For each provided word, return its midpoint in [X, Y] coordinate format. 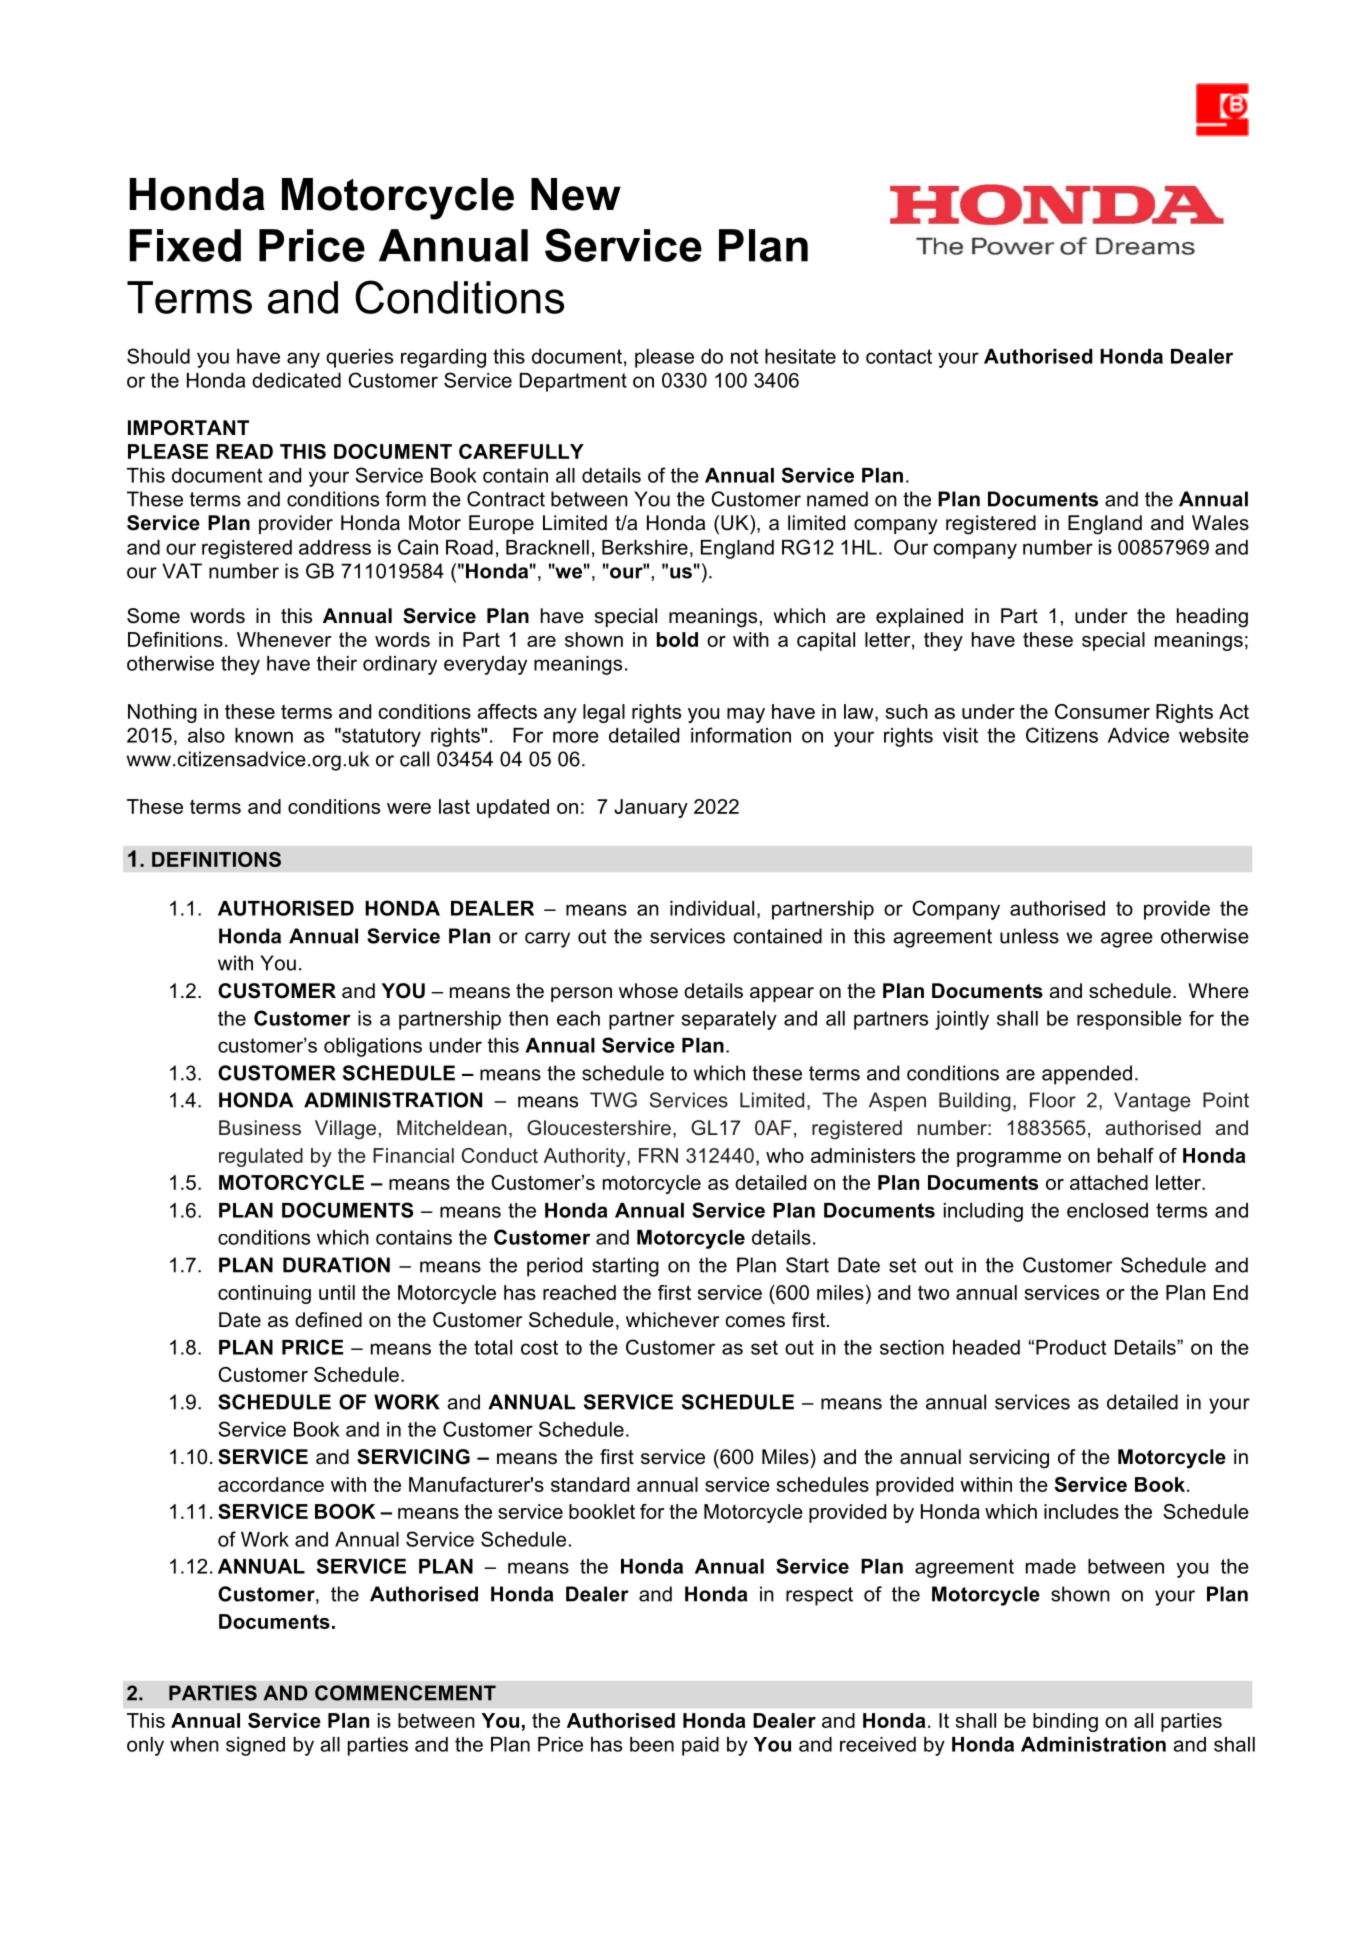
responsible [1129, 1020]
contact [899, 356]
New [576, 194]
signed [255, 1746]
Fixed [185, 245]
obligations [373, 1047]
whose [648, 991]
